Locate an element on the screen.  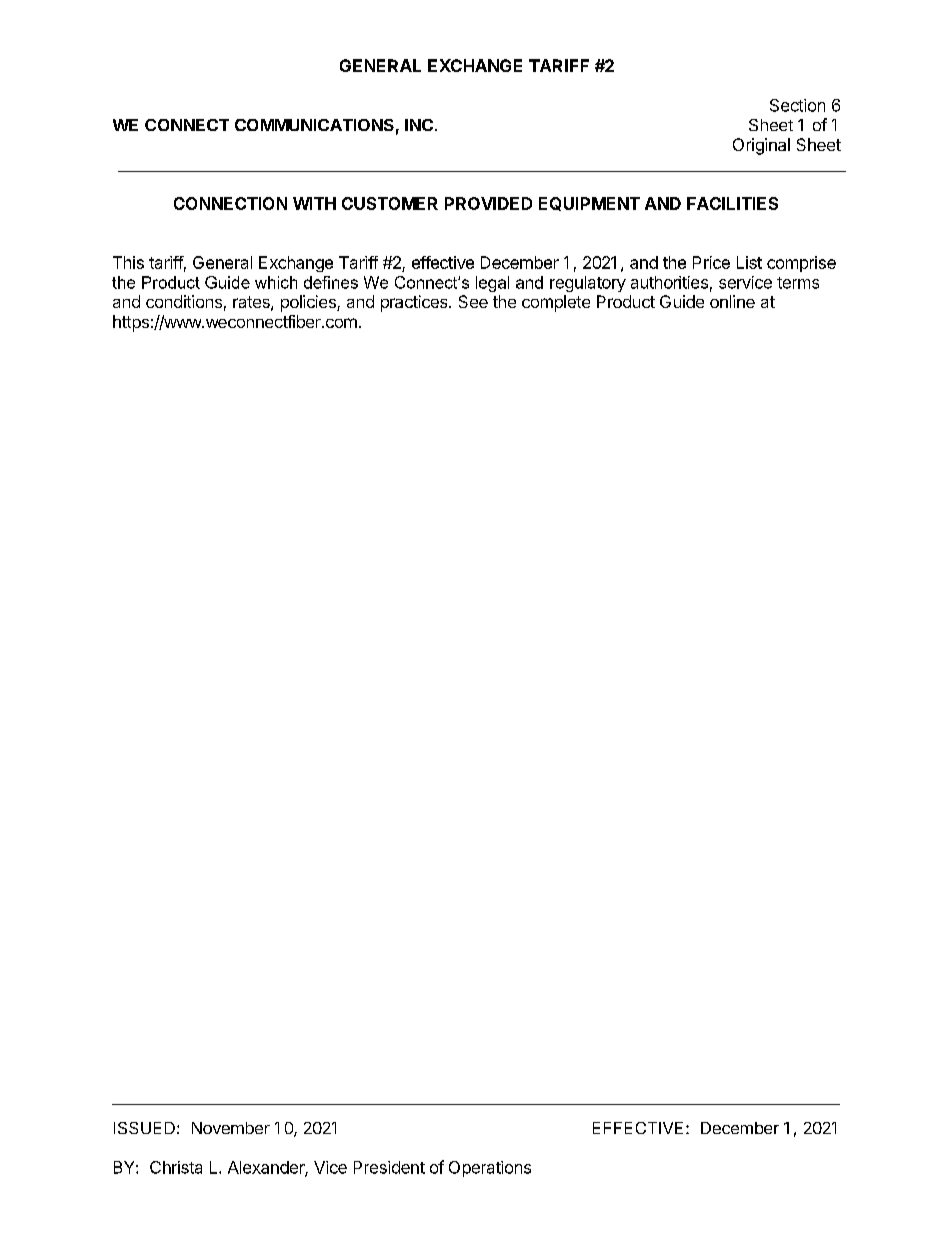
See is located at coordinates (473, 301).
